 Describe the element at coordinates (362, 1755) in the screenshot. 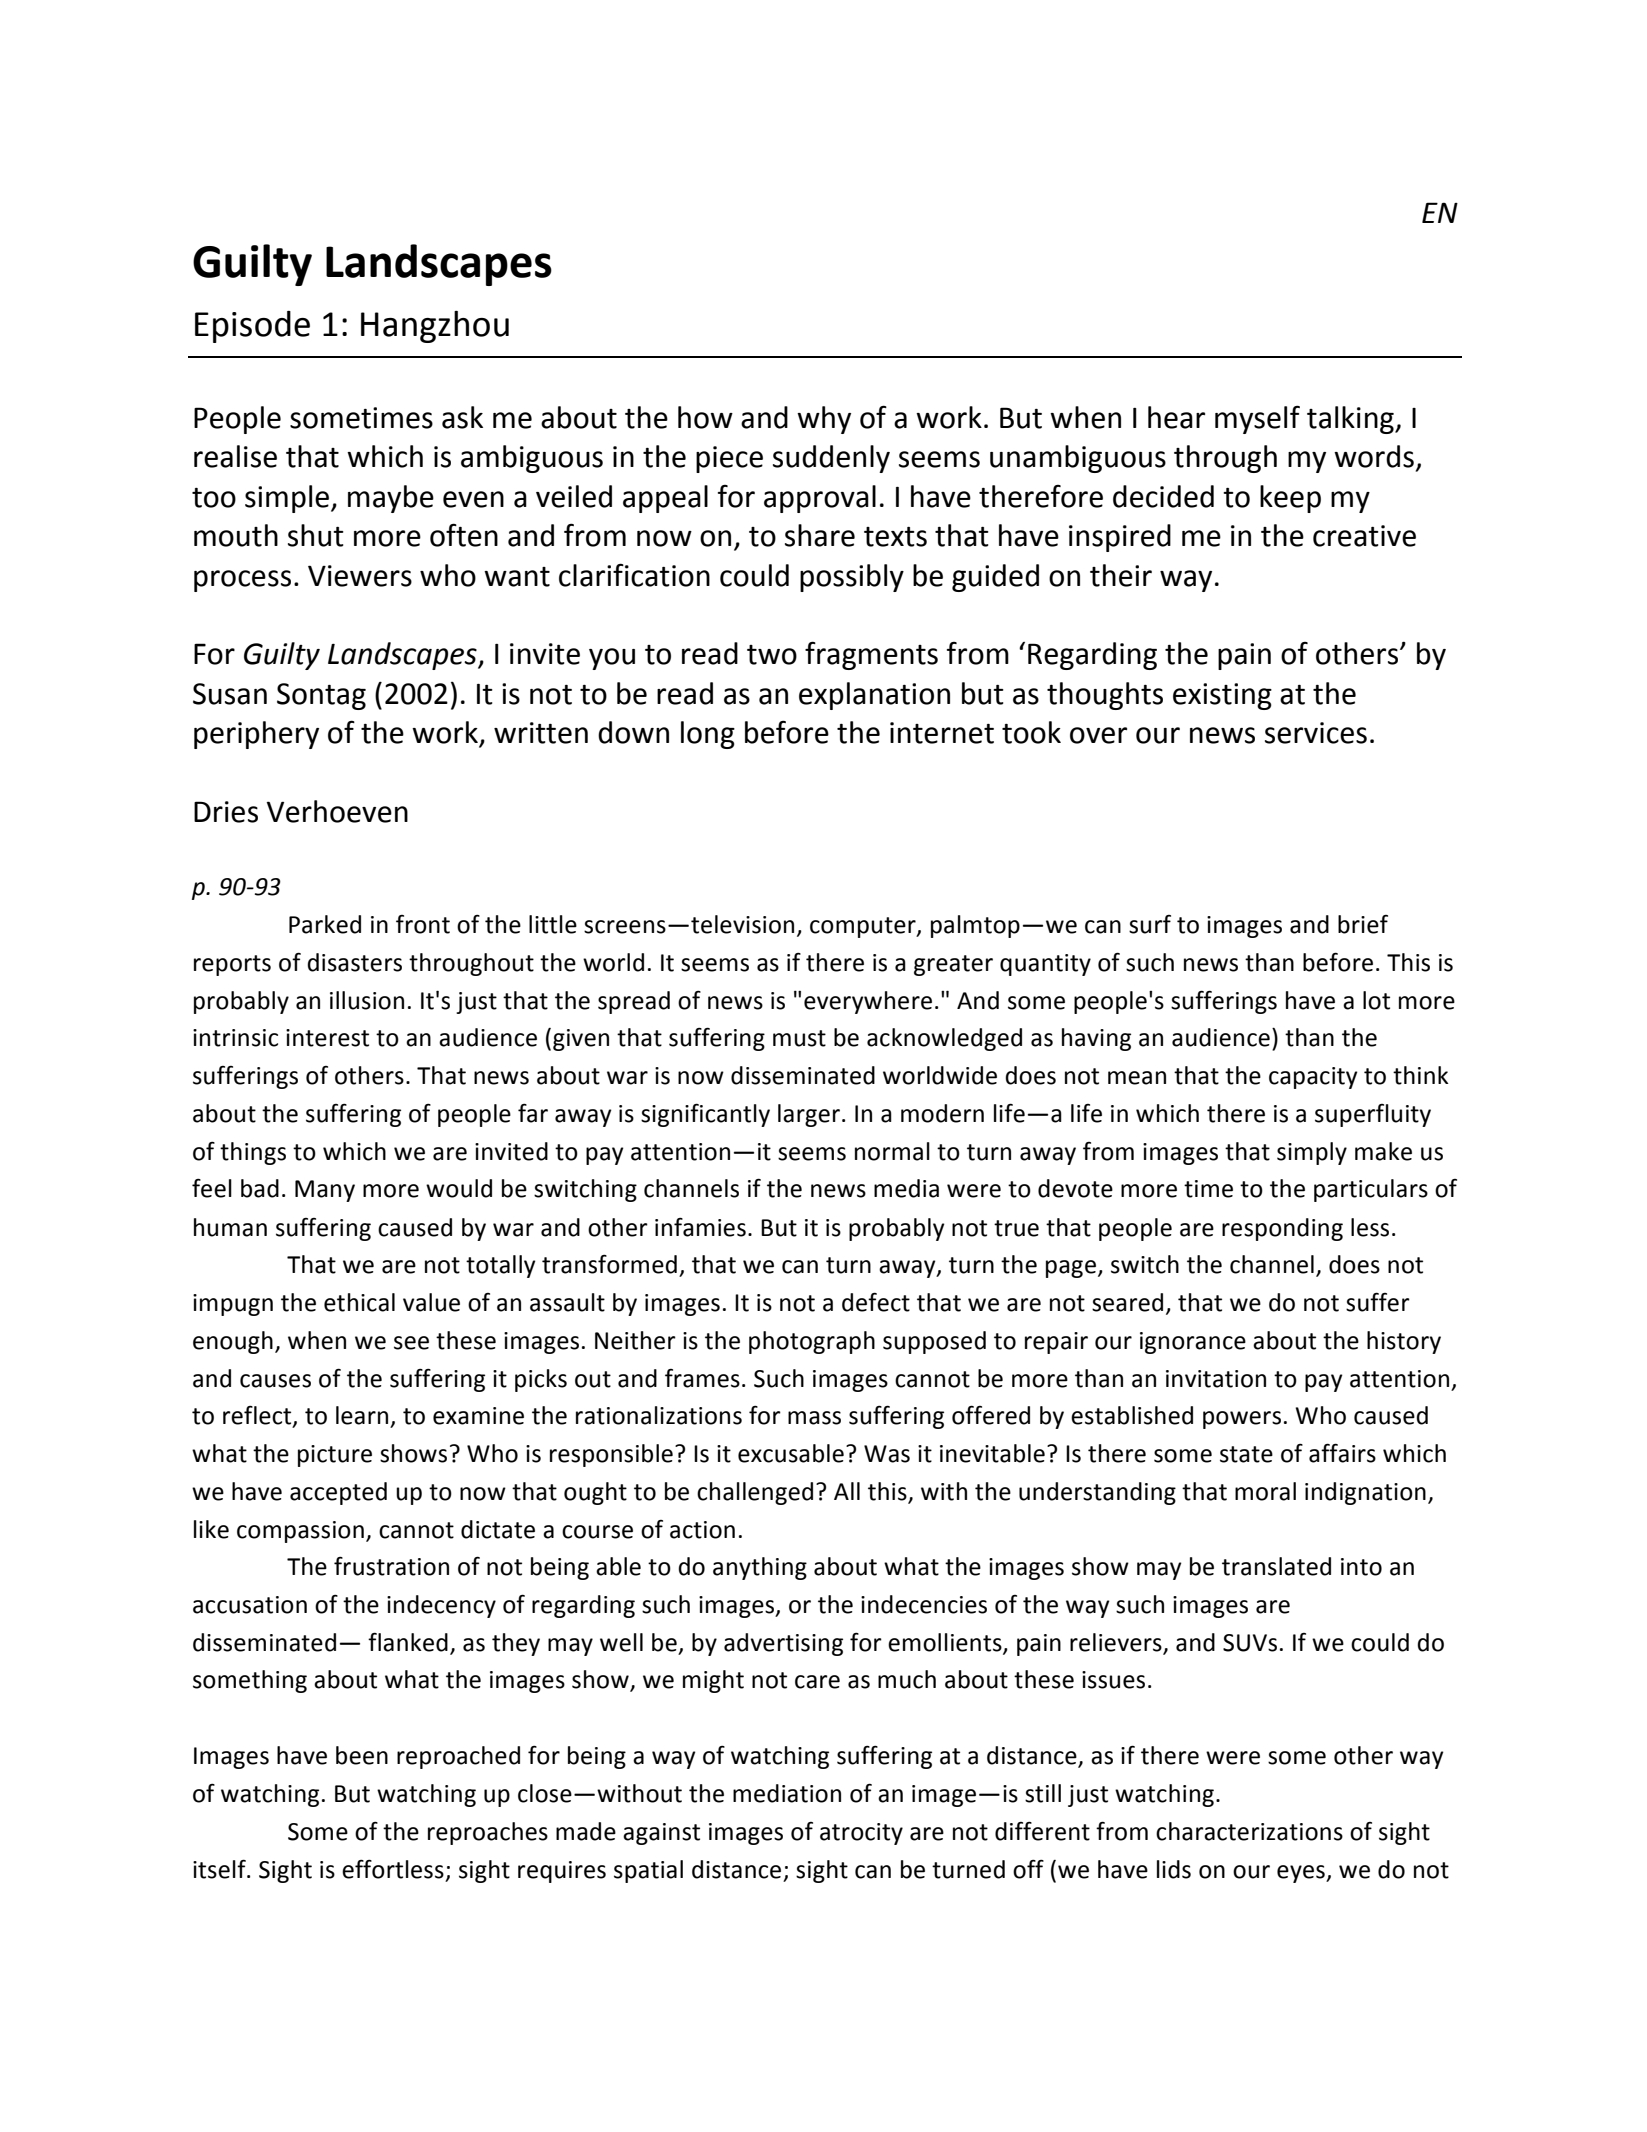

I see `been` at that location.
